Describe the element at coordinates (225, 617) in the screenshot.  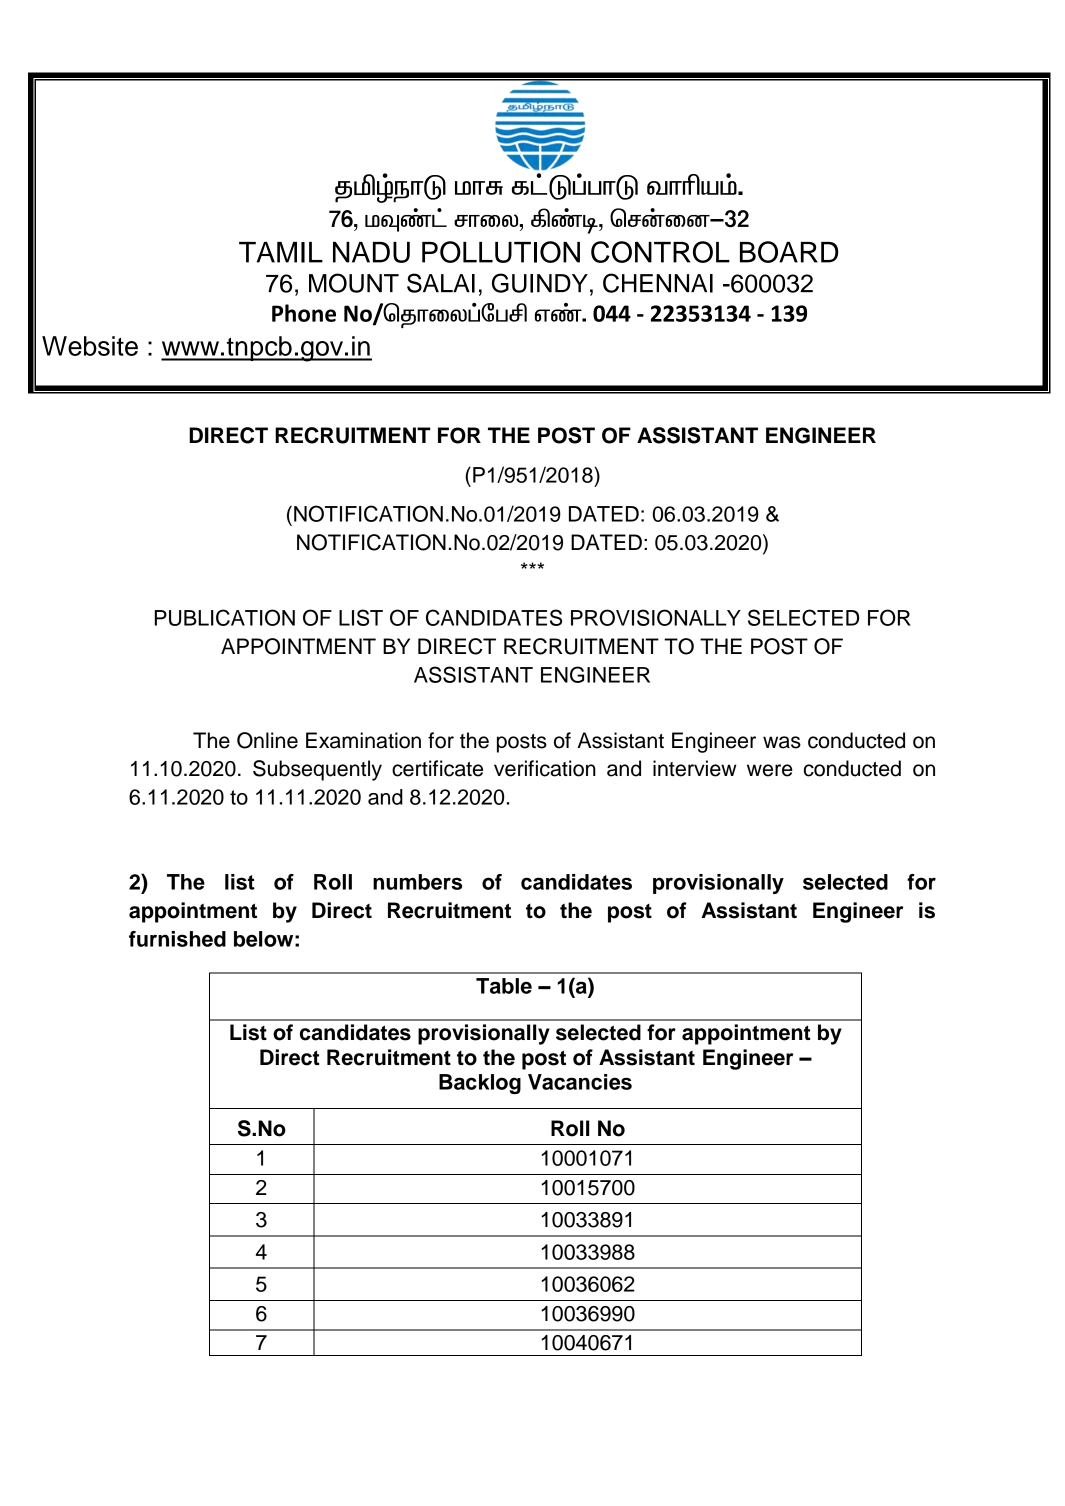
I see `PUBLICATION` at that location.
